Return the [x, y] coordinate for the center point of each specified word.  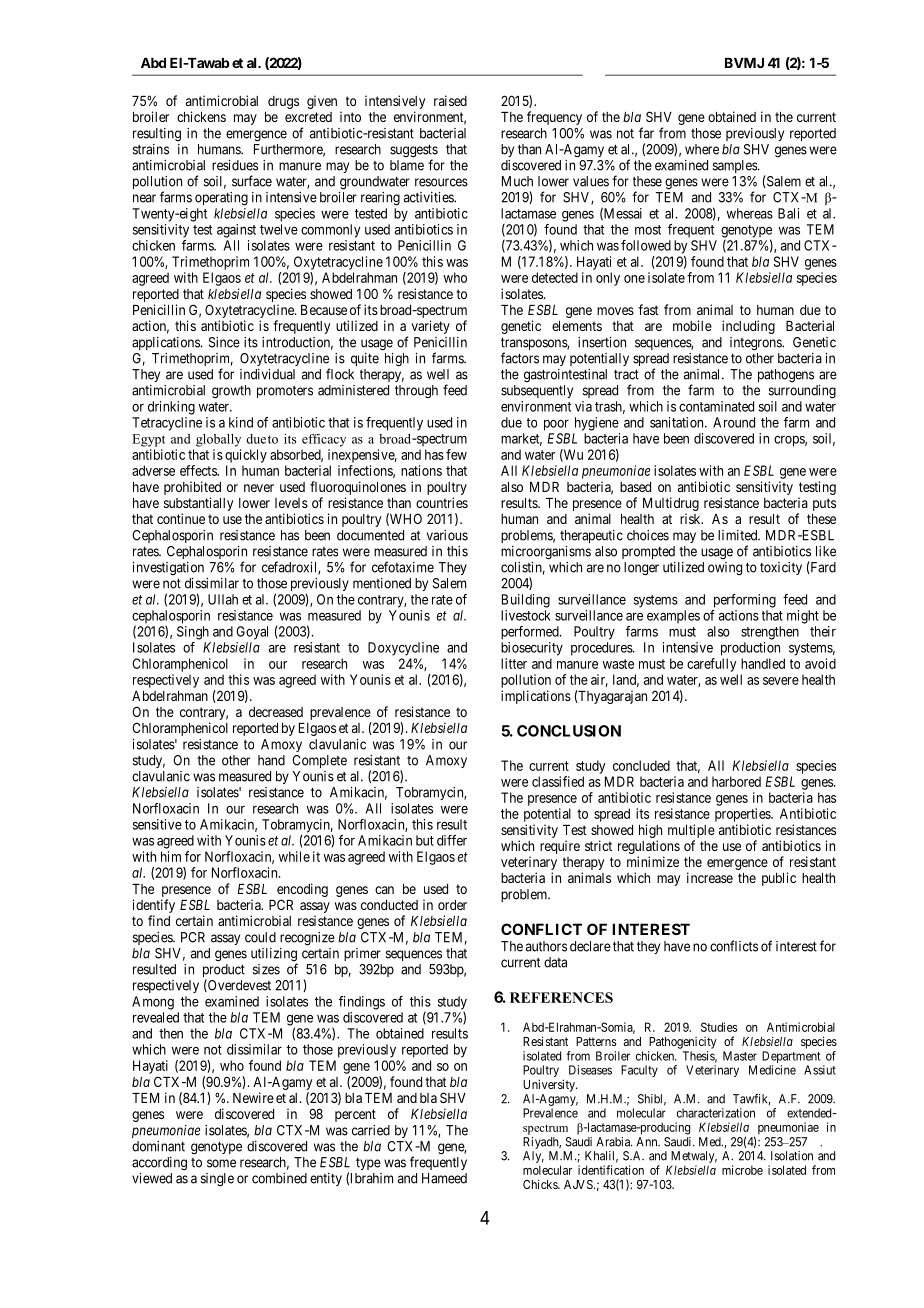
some [221, 1163]
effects [199, 470]
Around [734, 422]
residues [235, 165]
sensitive [157, 824]
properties [743, 815]
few [456, 454]
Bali [788, 213]
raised [450, 100]
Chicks [541, 1184]
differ [452, 840]
